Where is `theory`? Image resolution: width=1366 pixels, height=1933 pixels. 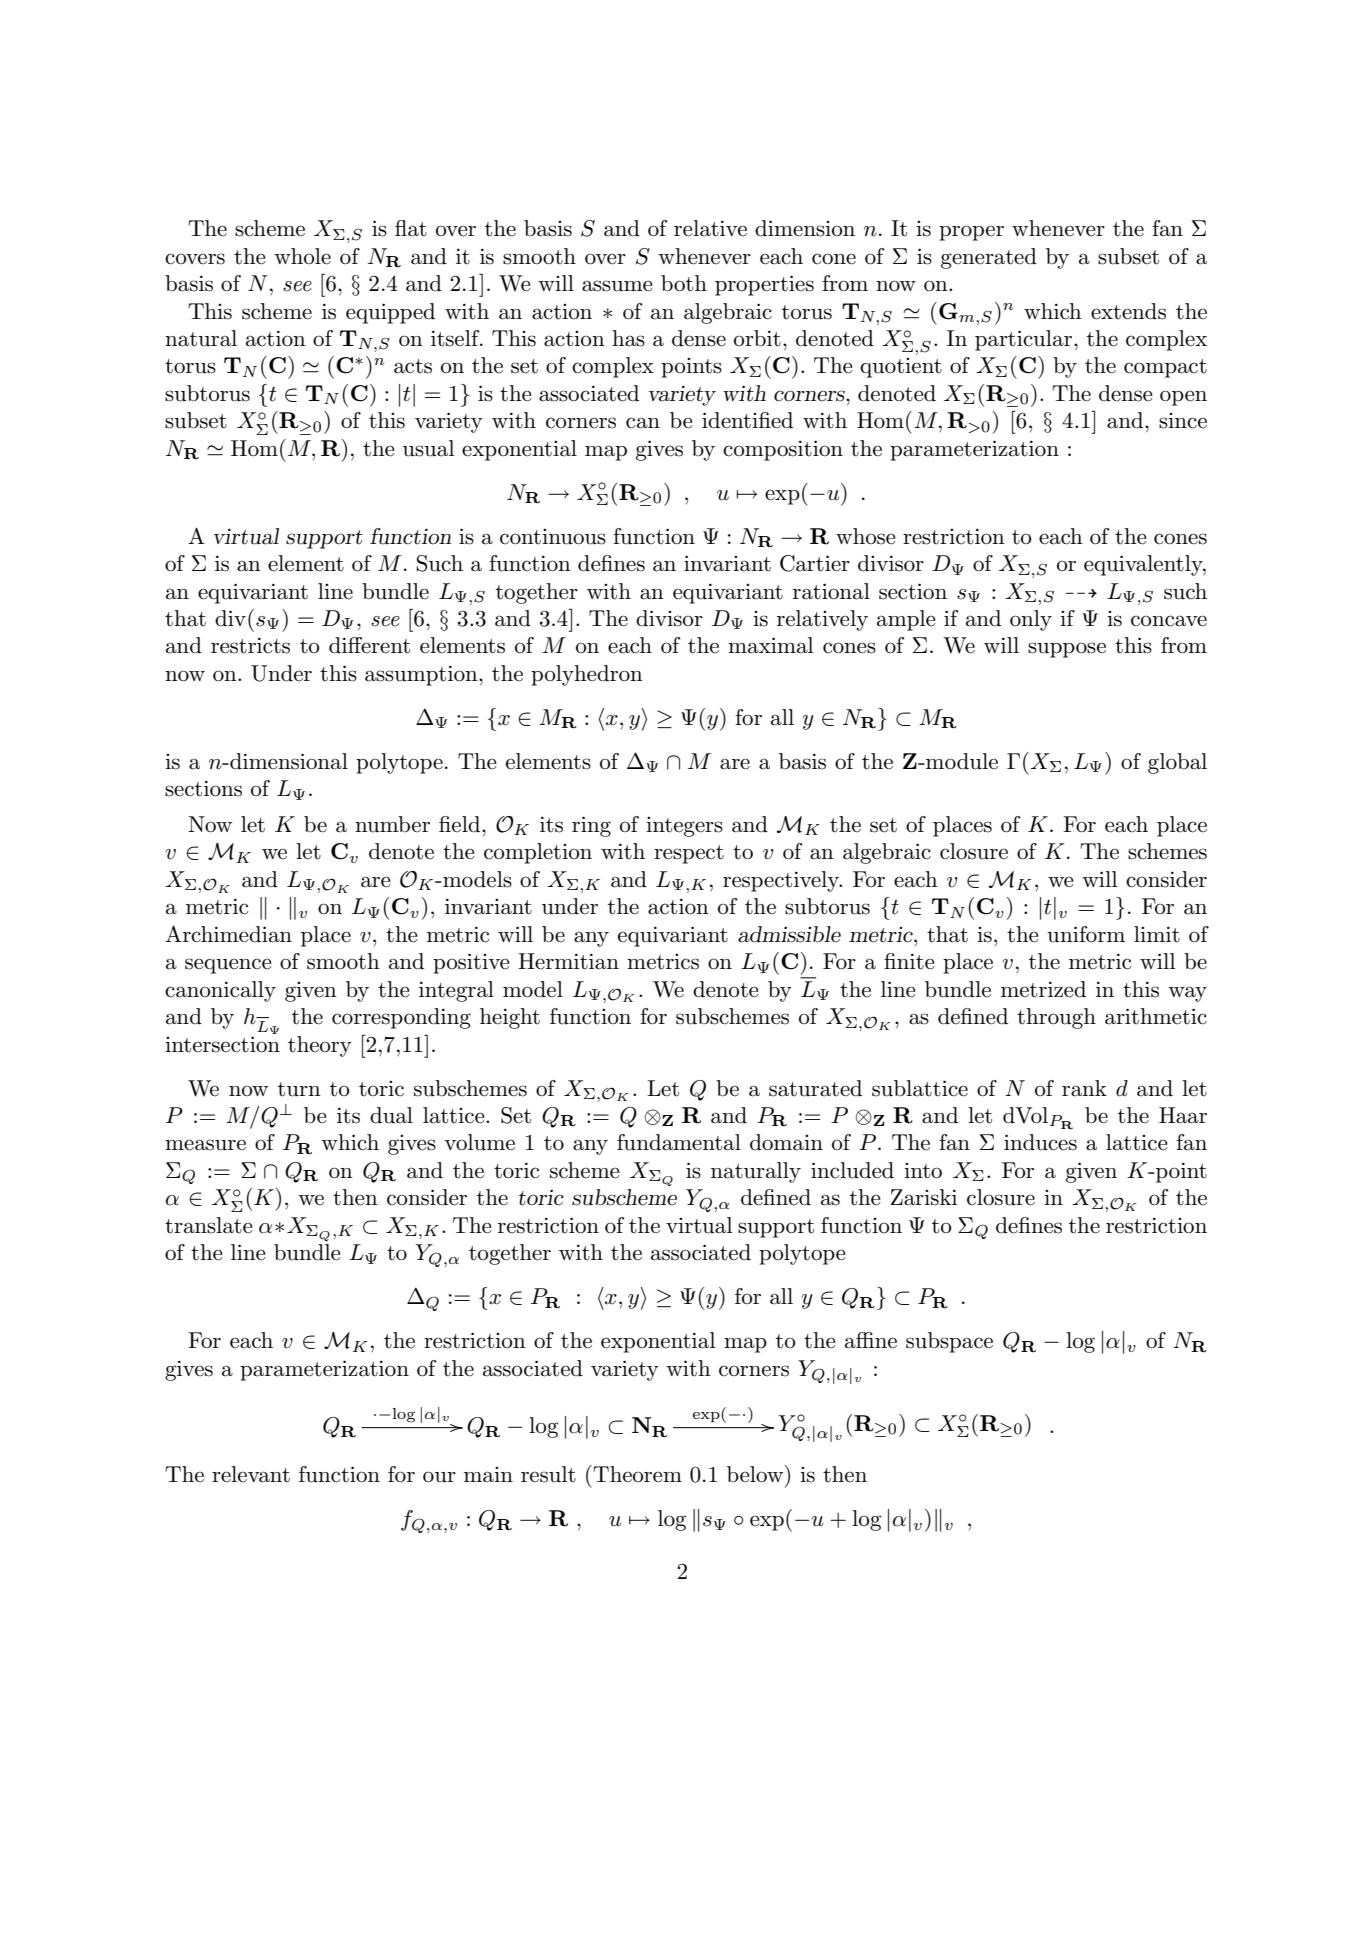
theory is located at coordinates (320, 1046).
